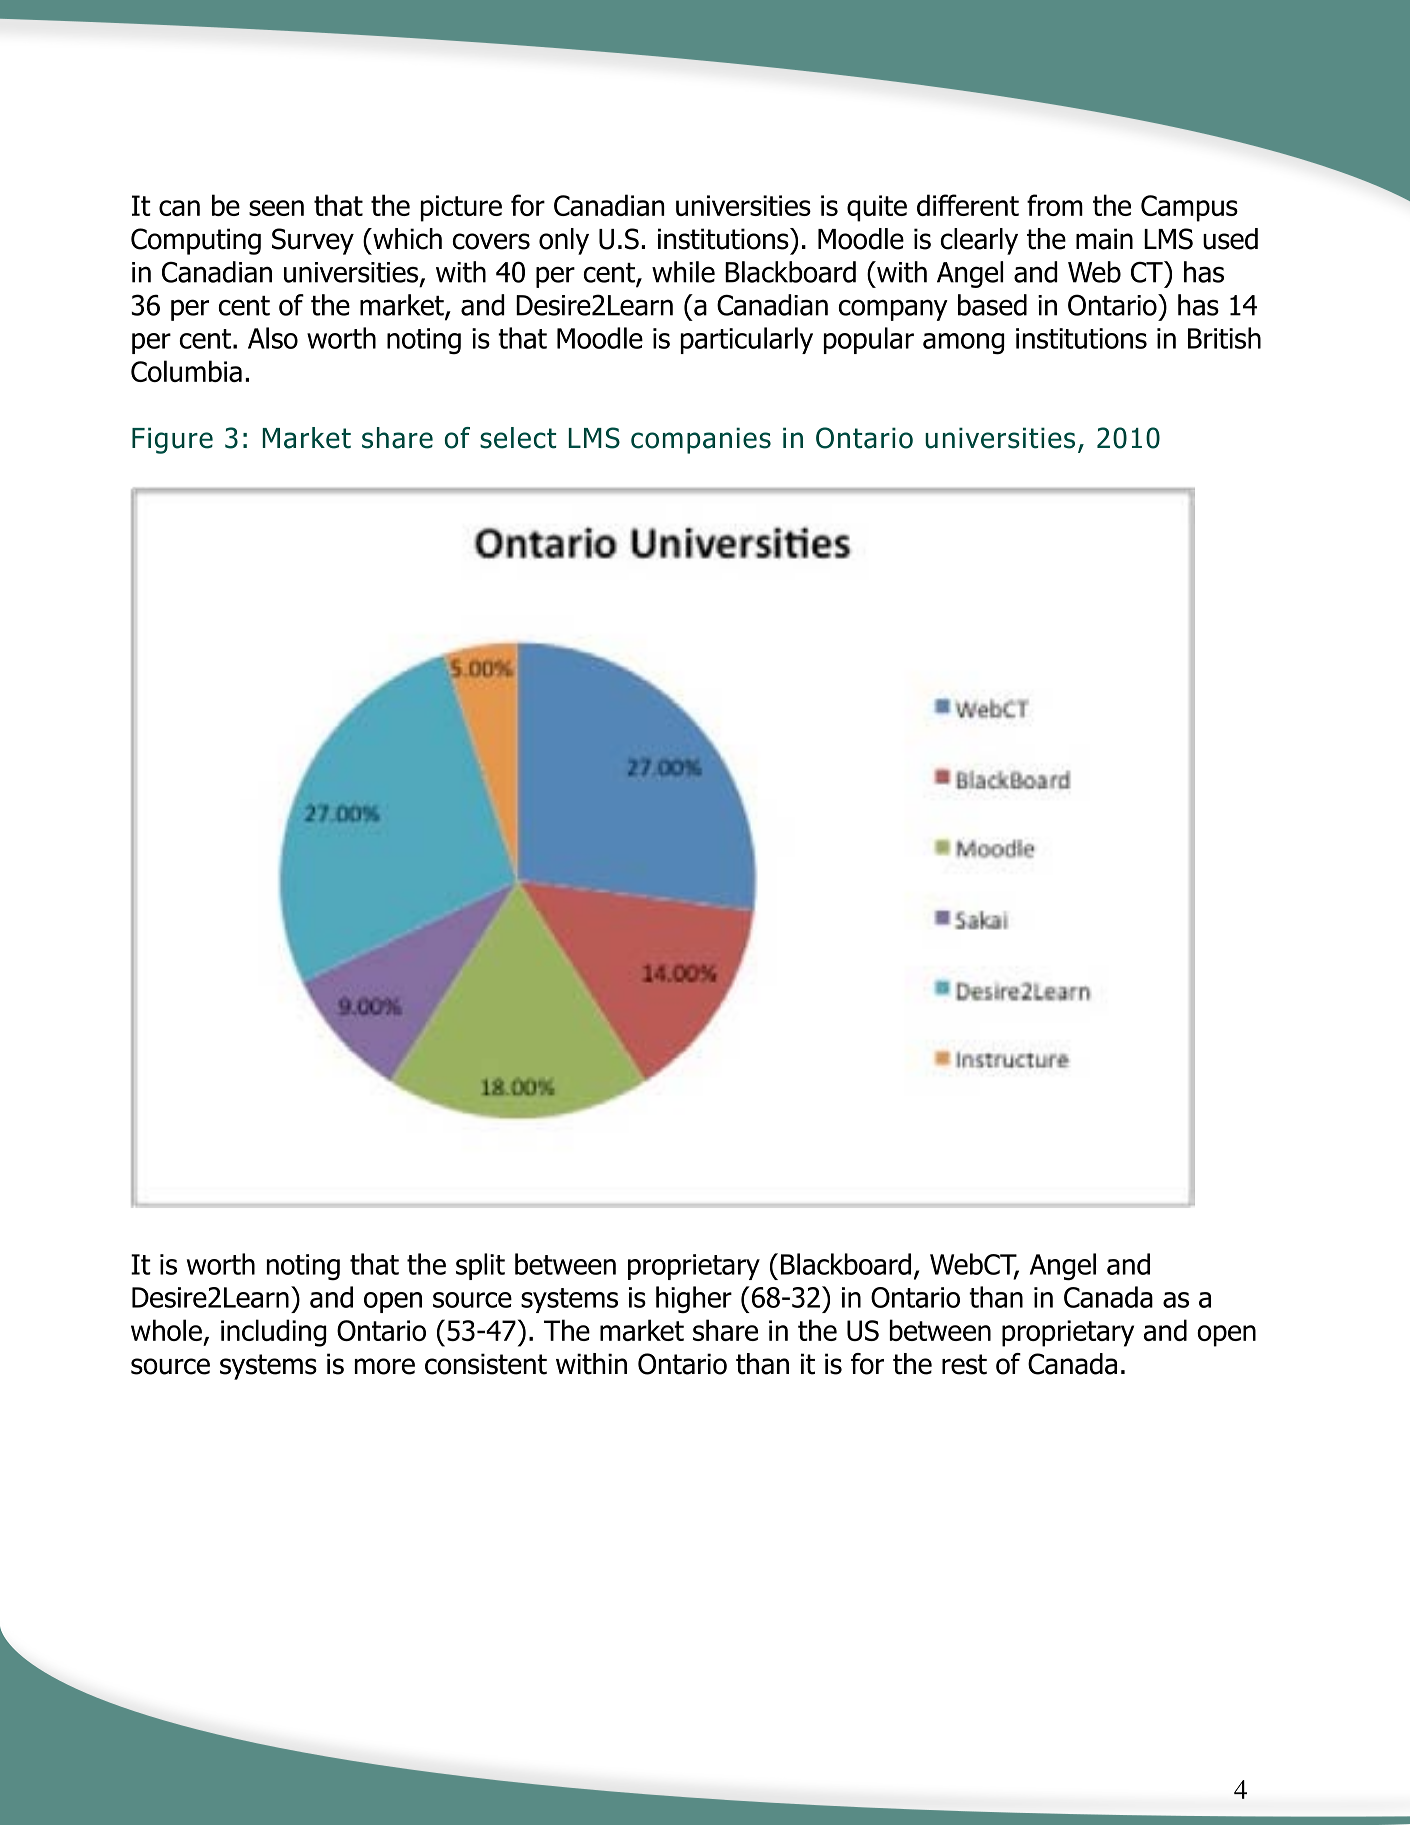 The width and height of the page is (1410, 1825). Describe the element at coordinates (486, 1364) in the page. I see `consistent` at that location.
